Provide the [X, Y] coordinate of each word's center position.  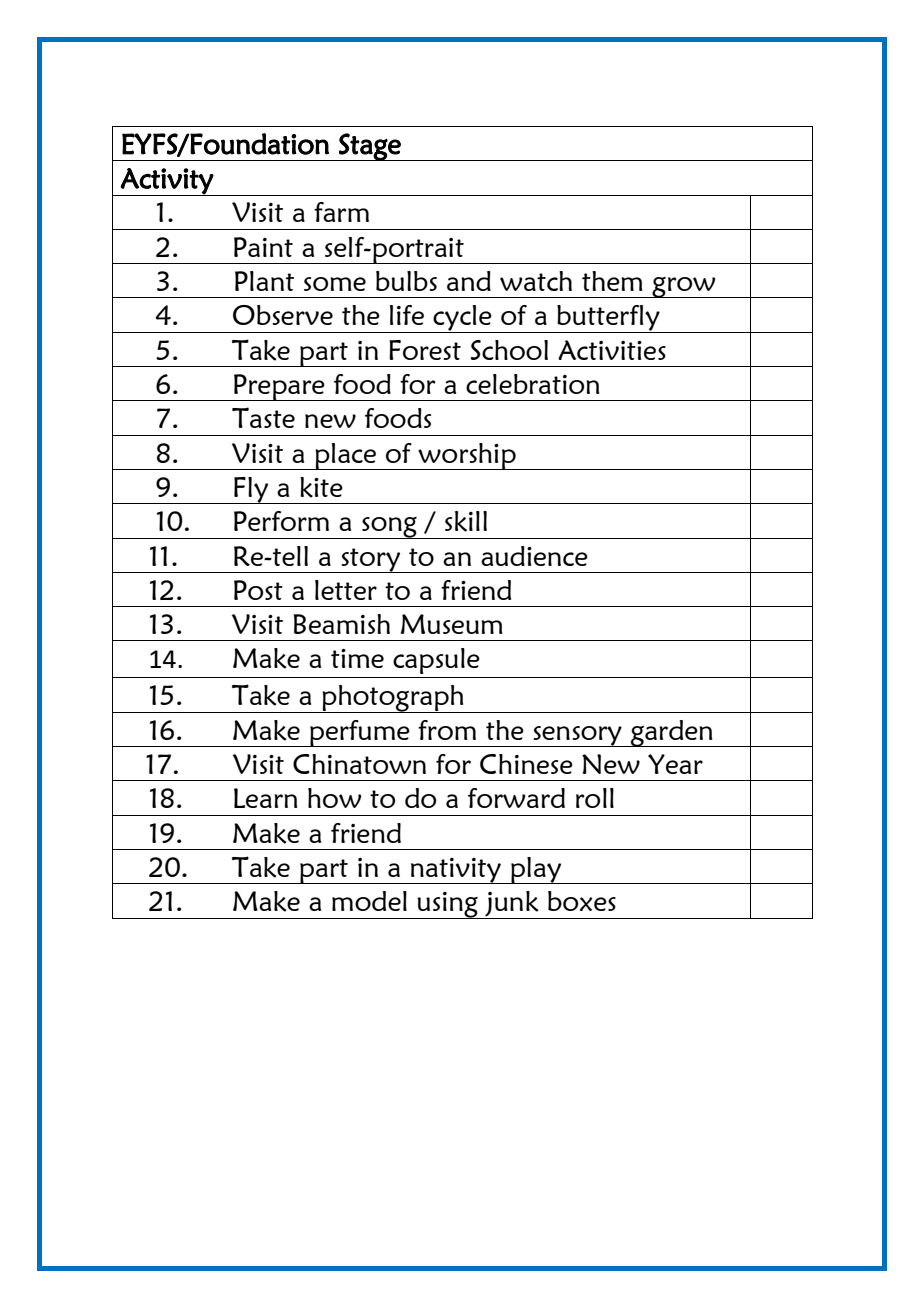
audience [534, 556]
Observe [283, 315]
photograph [393, 699]
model [369, 901]
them [612, 281]
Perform [281, 521]
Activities [612, 350]
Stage [370, 147]
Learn [266, 798]
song [389, 528]
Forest [425, 350]
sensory [577, 736]
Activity [167, 182]
